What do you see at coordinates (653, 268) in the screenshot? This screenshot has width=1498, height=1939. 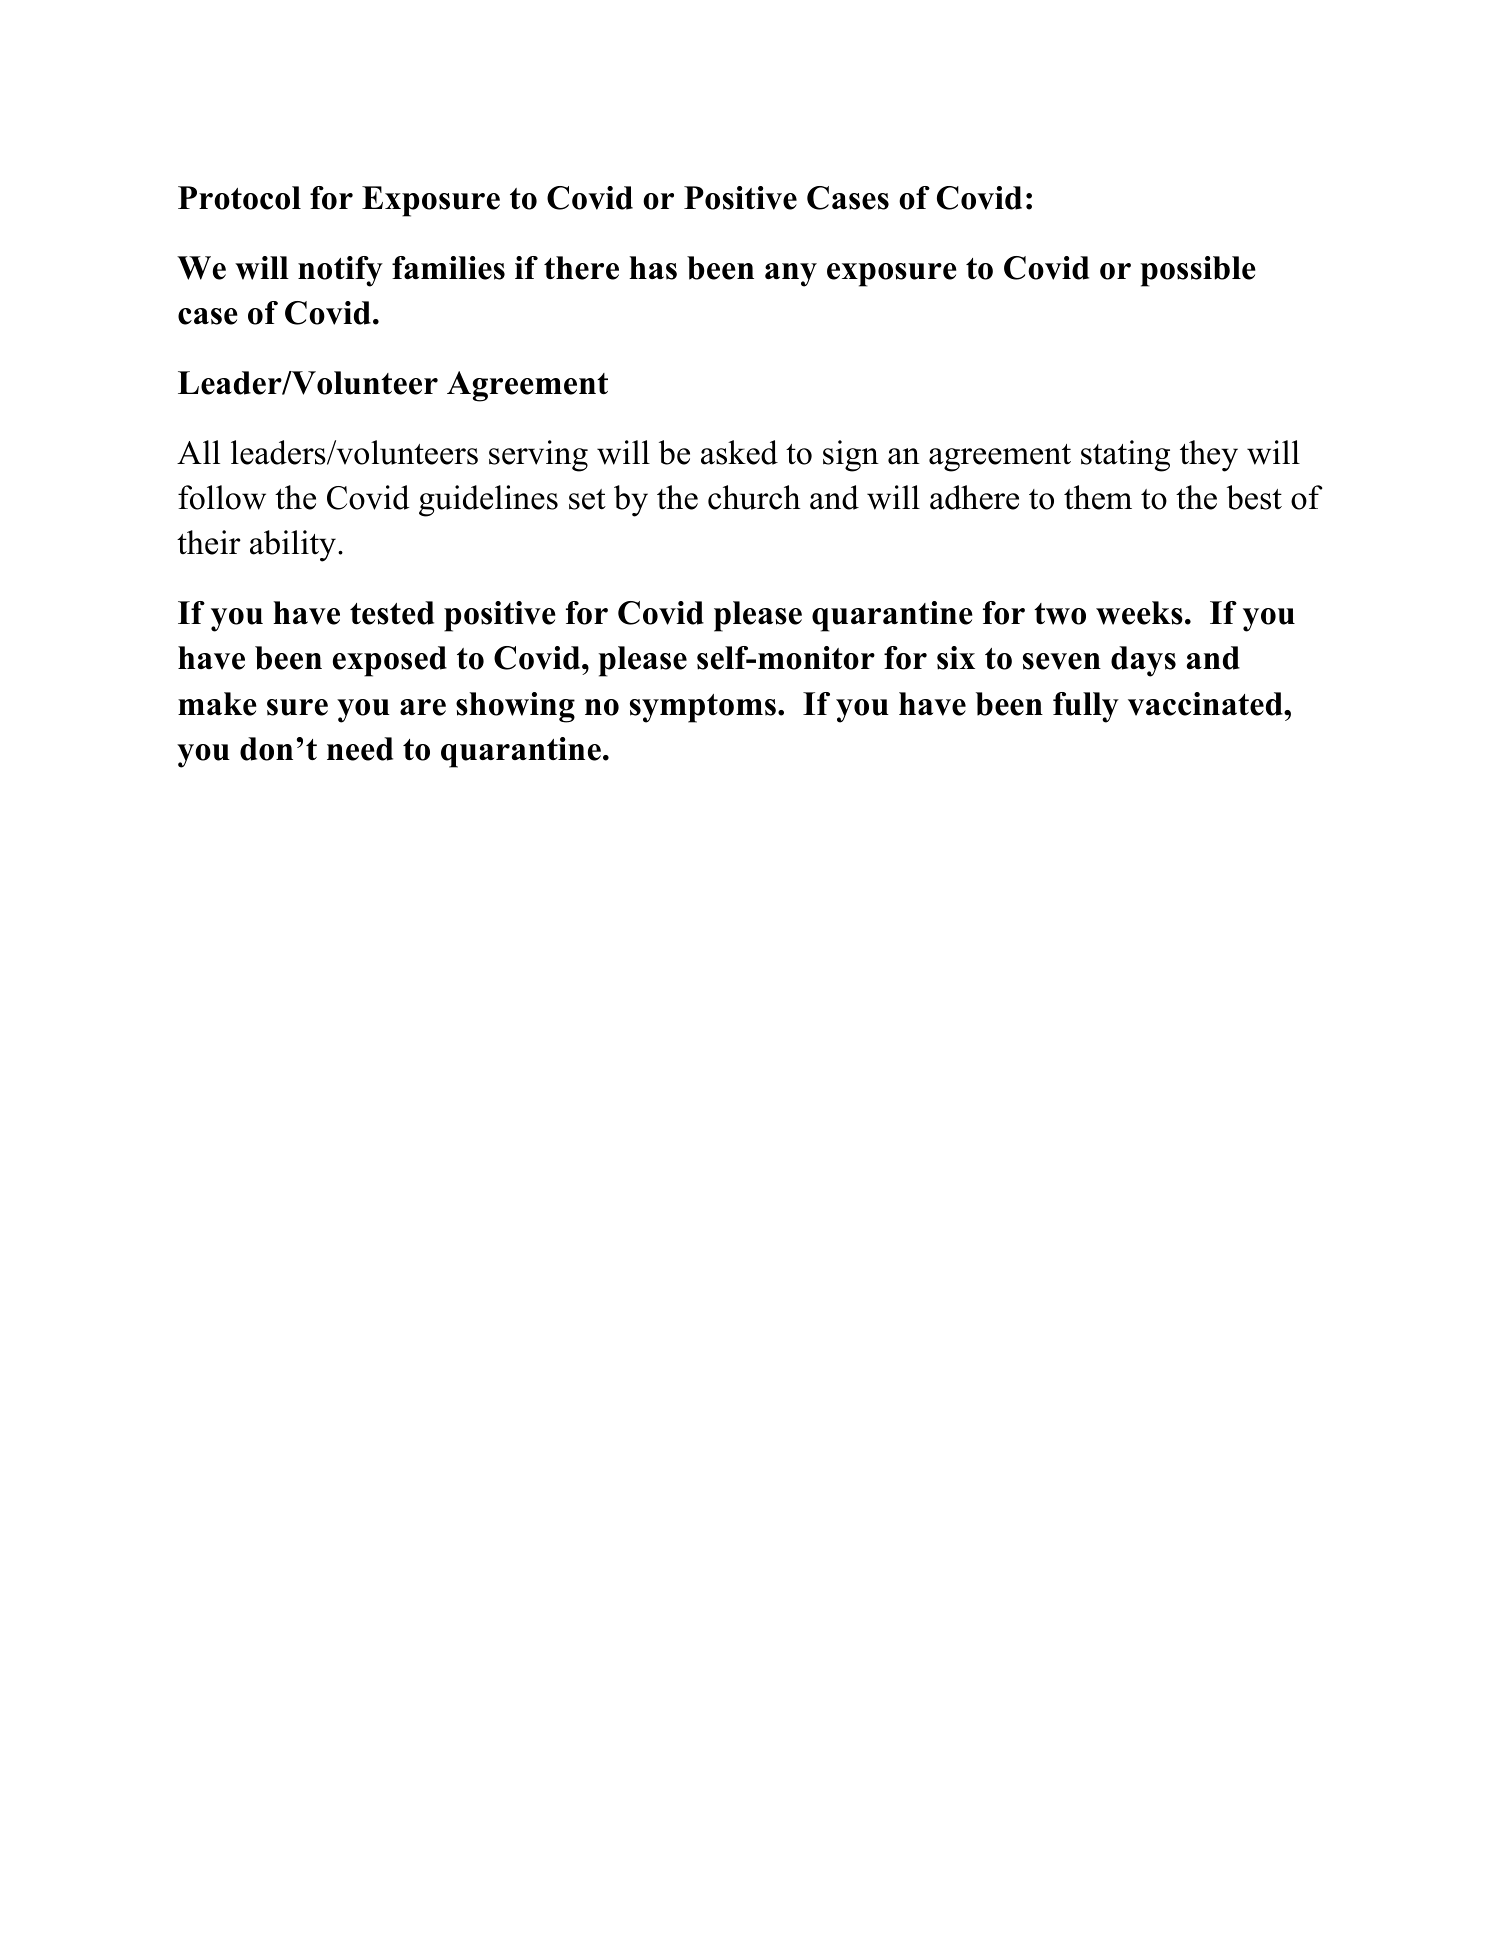 I see `has` at bounding box center [653, 268].
